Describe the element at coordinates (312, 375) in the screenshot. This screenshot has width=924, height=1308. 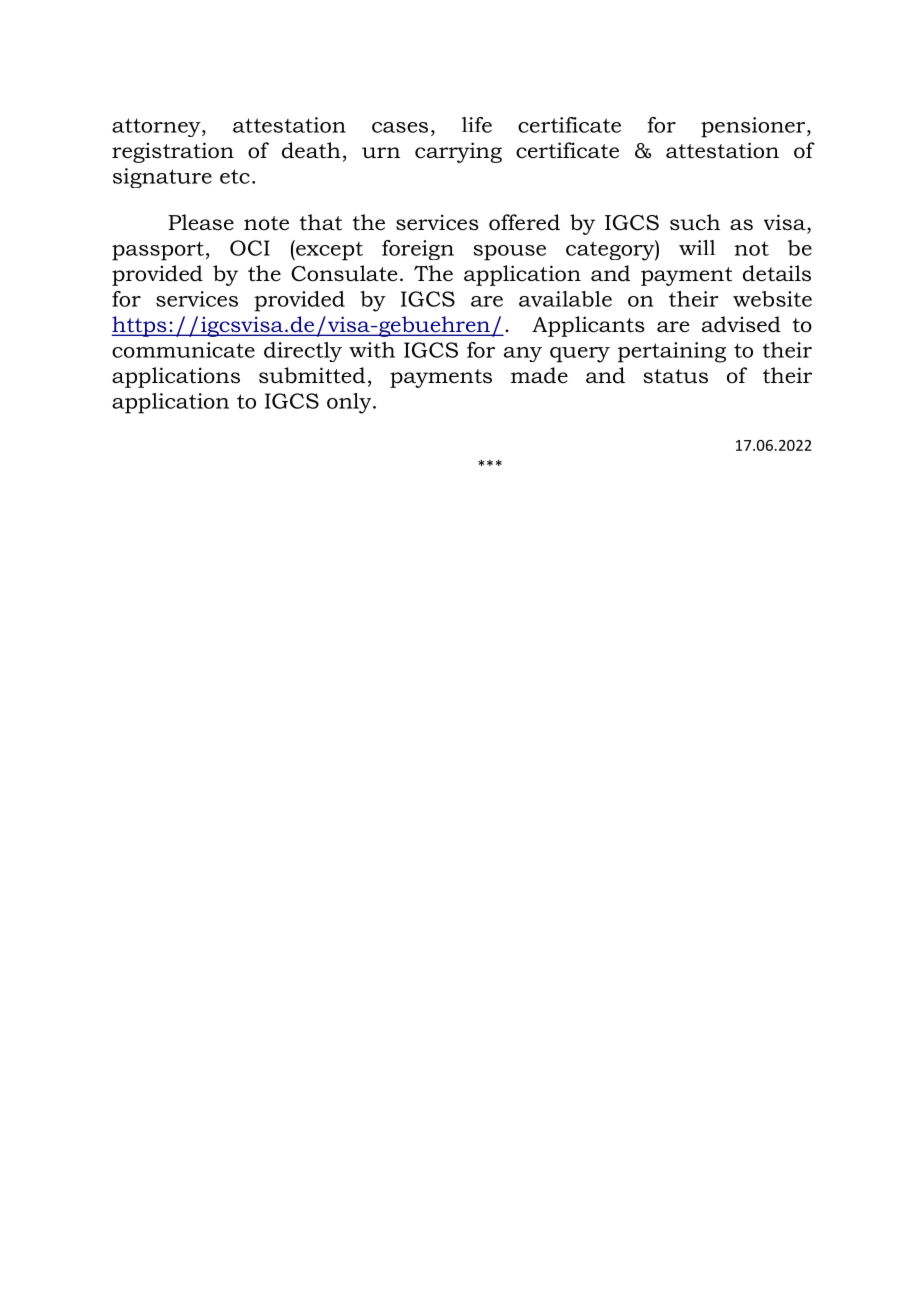
I see `submitted` at that location.
